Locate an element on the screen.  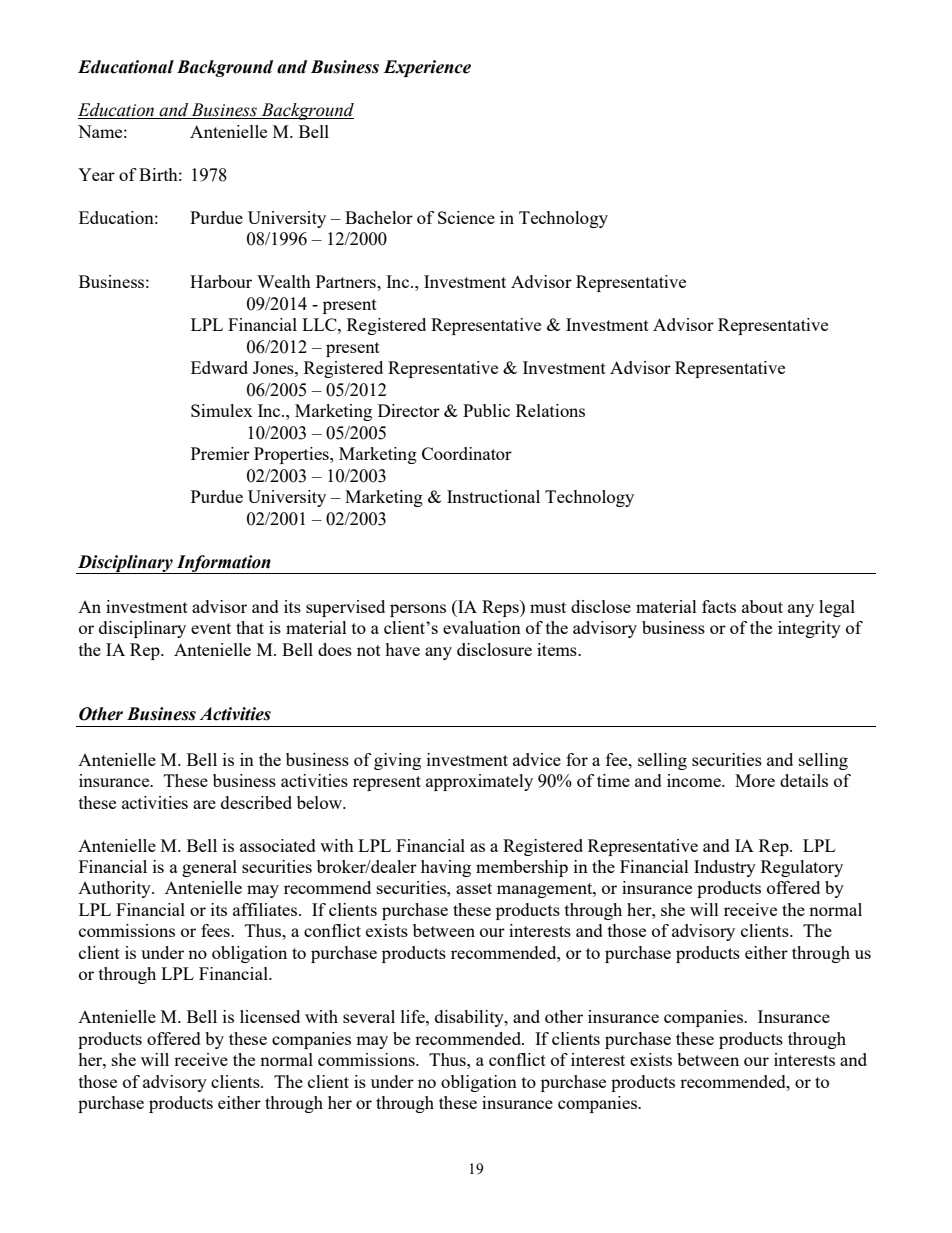
Science is located at coordinates (466, 217).
